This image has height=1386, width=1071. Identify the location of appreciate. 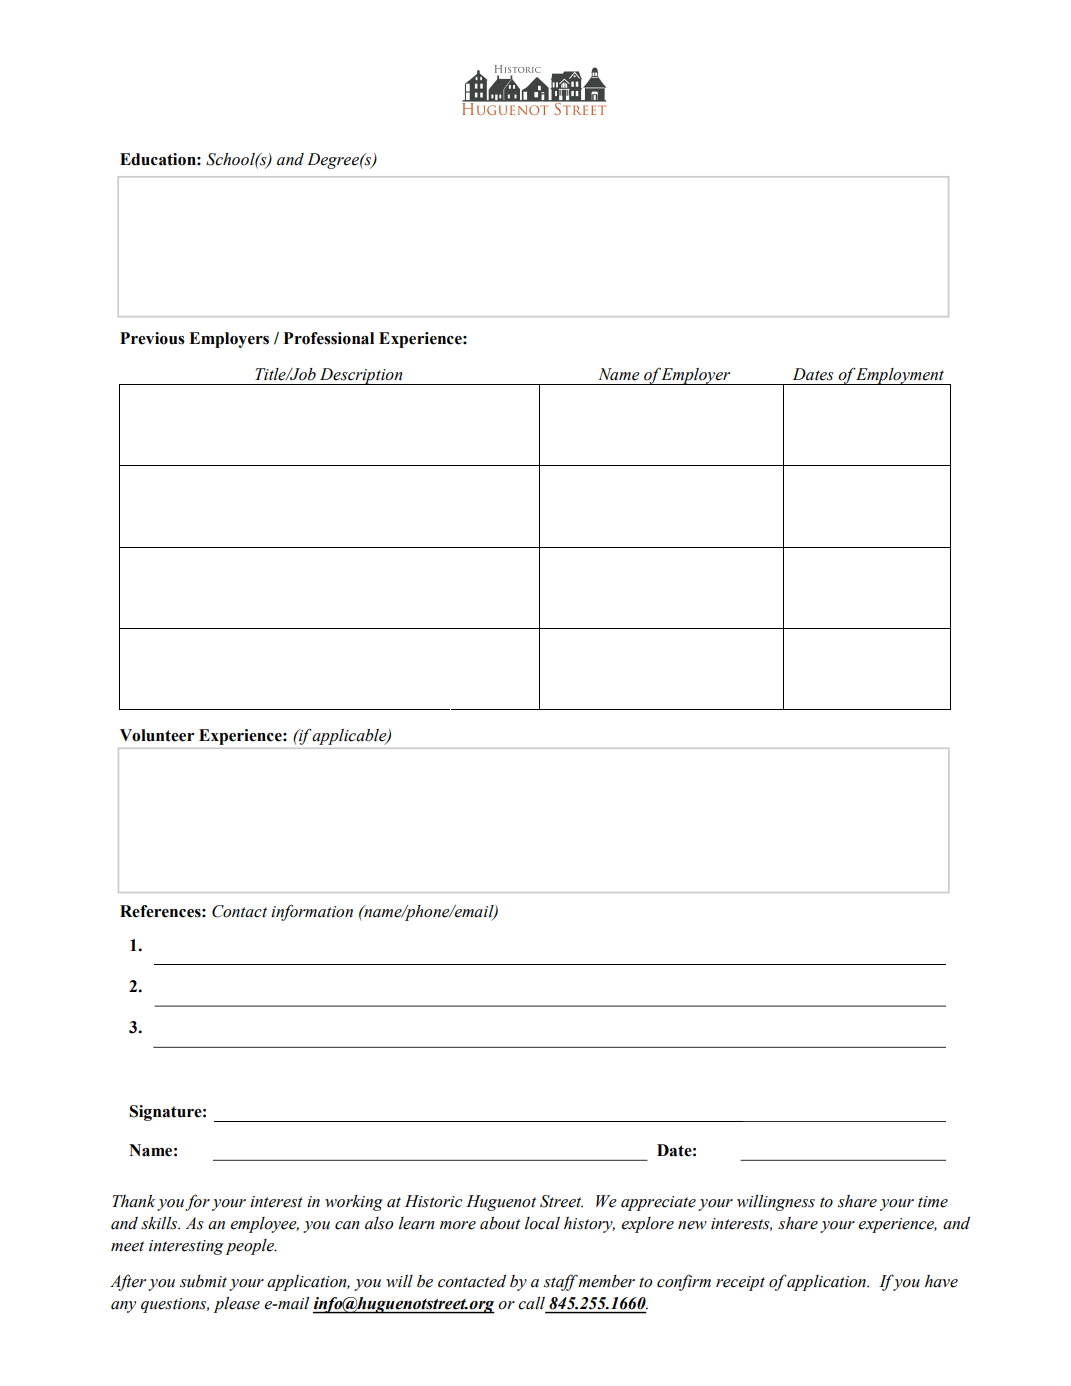
(658, 1203).
